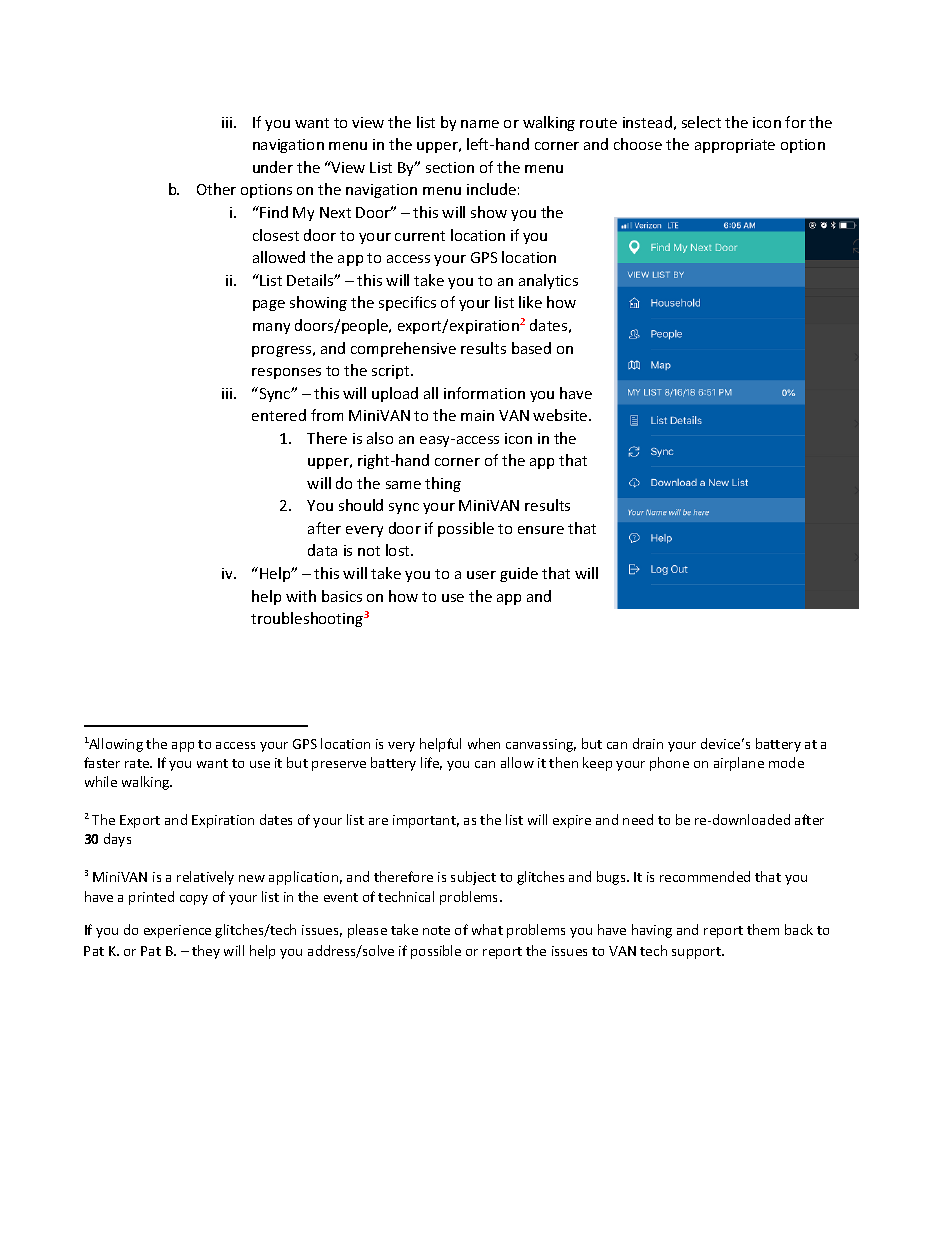 The height and width of the screenshot is (1233, 952). What do you see at coordinates (484, 743) in the screenshot?
I see `when` at bounding box center [484, 743].
